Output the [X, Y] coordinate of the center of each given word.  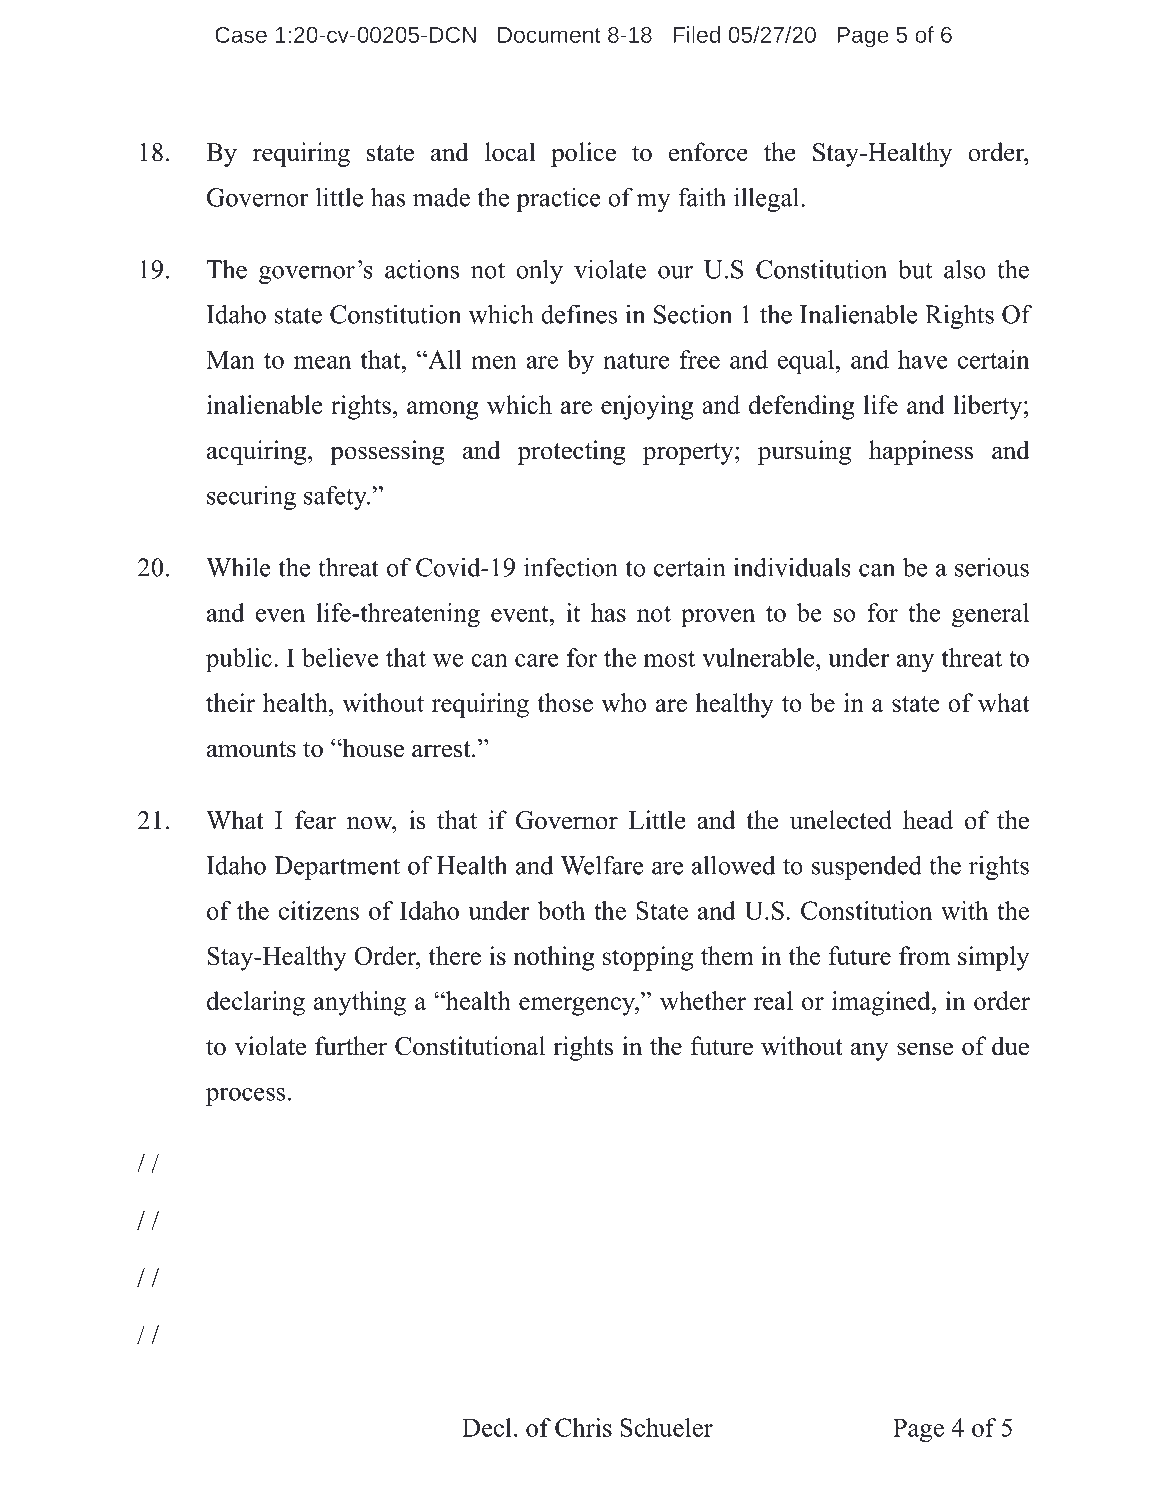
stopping [648, 958]
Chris [583, 1427]
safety [336, 497]
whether [703, 1000]
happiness [921, 452]
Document [549, 35]
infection [571, 567]
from [924, 955]
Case [241, 35]
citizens [319, 910]
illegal [768, 199]
